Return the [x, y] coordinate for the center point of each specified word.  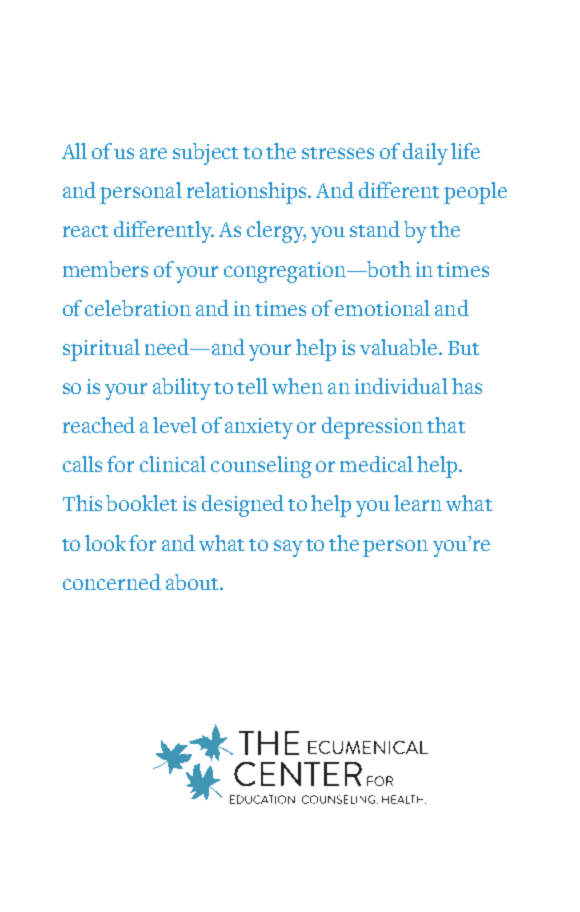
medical [376, 464]
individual [401, 386]
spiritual [101, 350]
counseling [261, 467]
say [288, 548]
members [105, 269]
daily [425, 154]
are [153, 153]
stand [375, 229]
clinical [173, 464]
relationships [248, 193]
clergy [276, 232]
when [297, 386]
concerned [112, 582]
